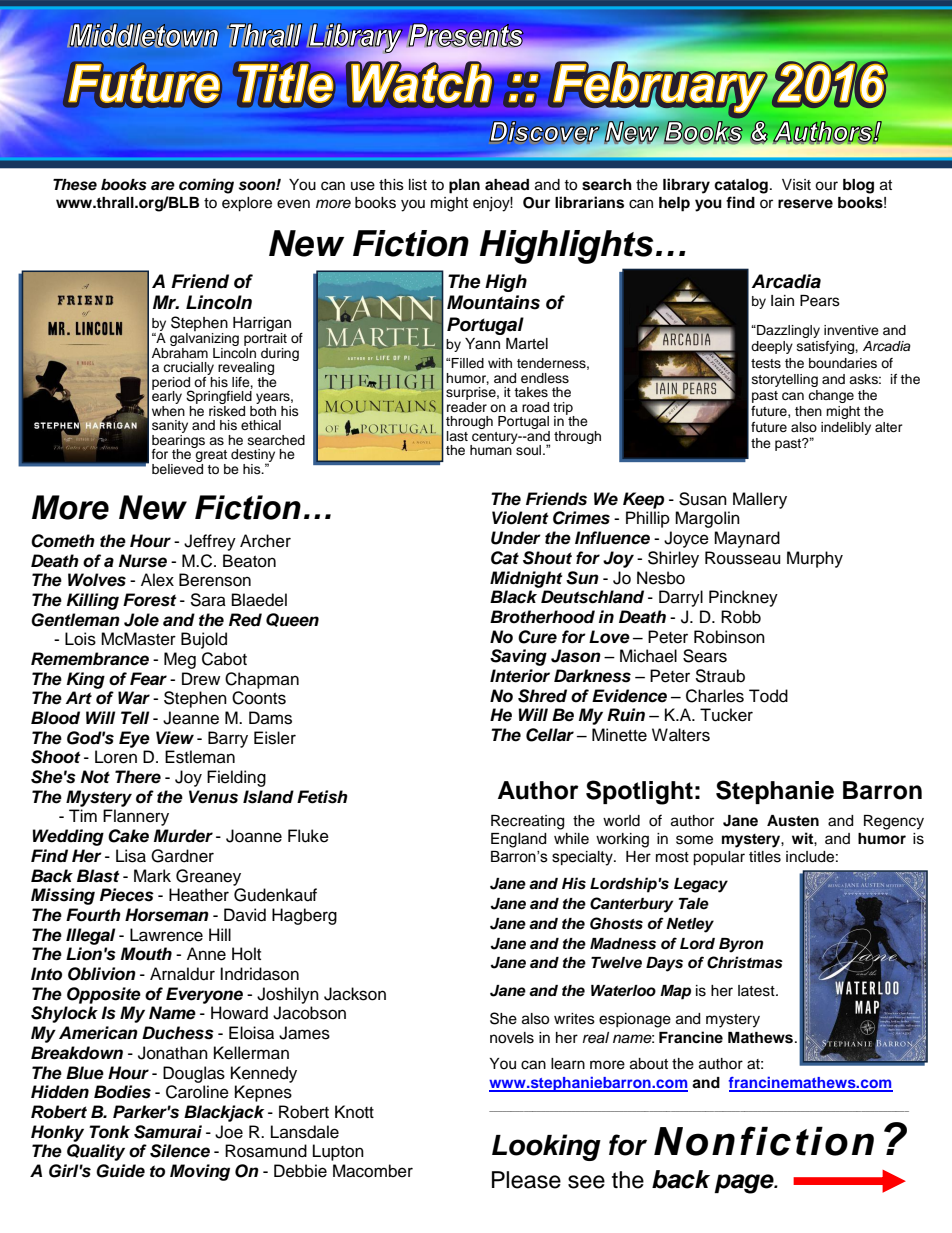  What do you see at coordinates (163, 186) in the page?
I see `are` at bounding box center [163, 186].
